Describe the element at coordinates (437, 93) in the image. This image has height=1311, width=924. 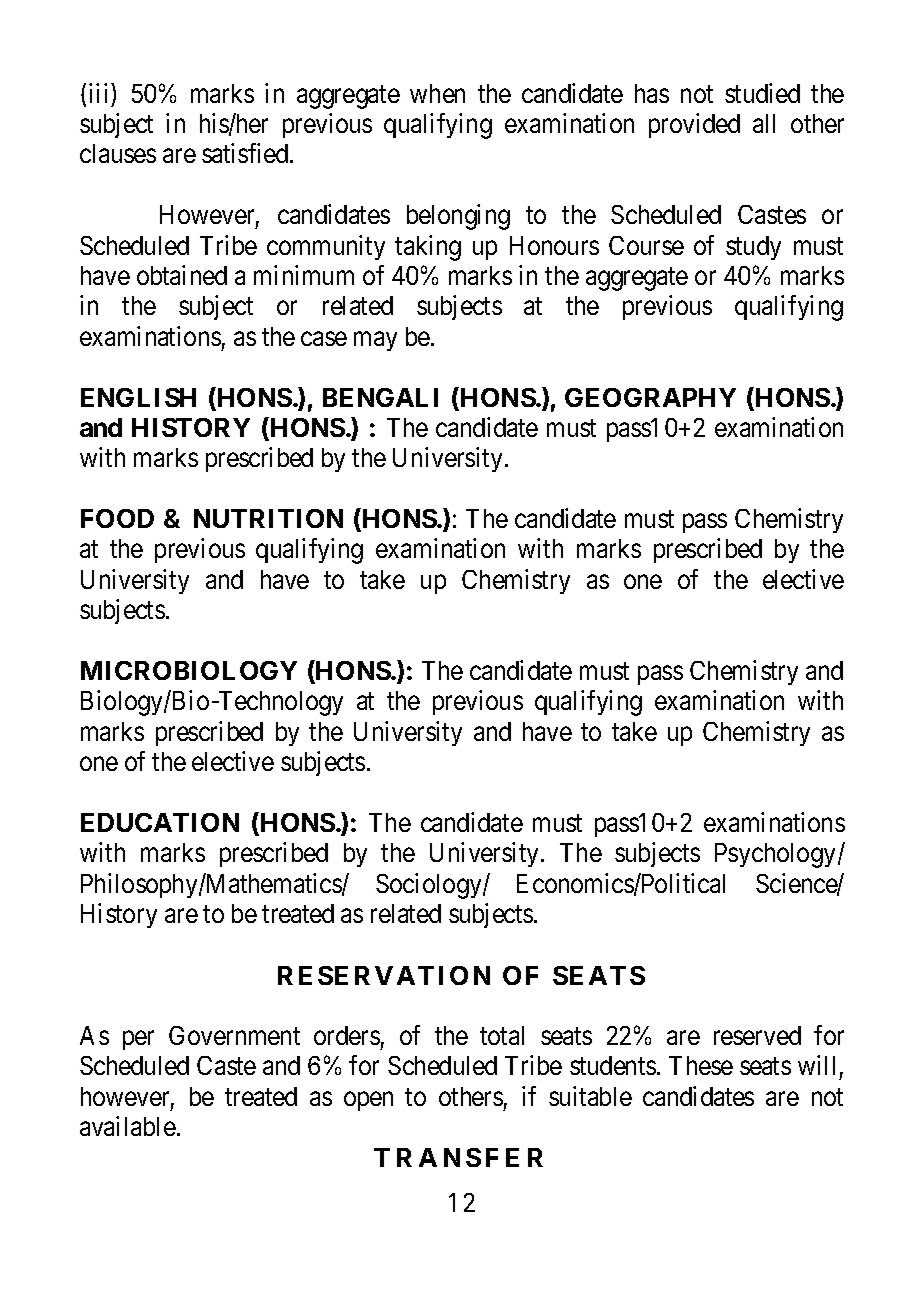
I see `when` at that location.
